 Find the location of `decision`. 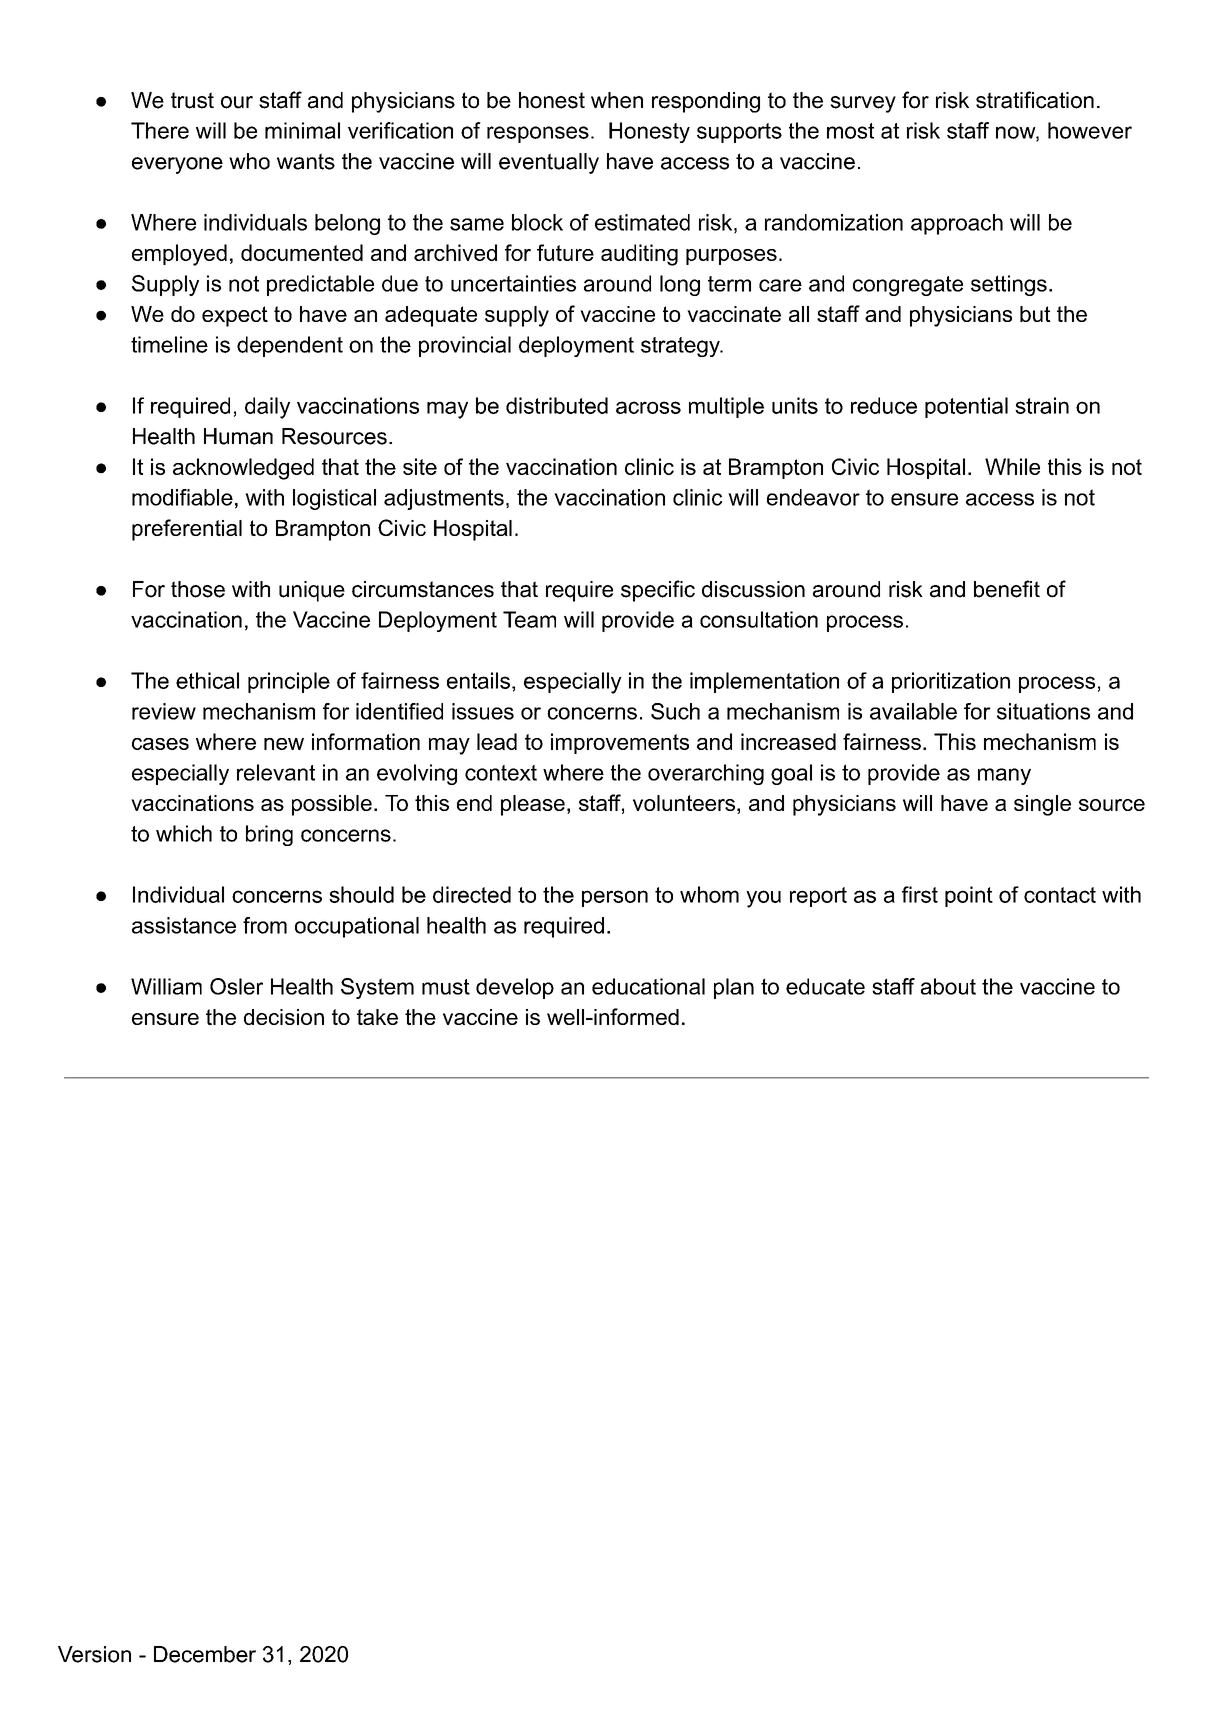

decision is located at coordinates (284, 1017).
